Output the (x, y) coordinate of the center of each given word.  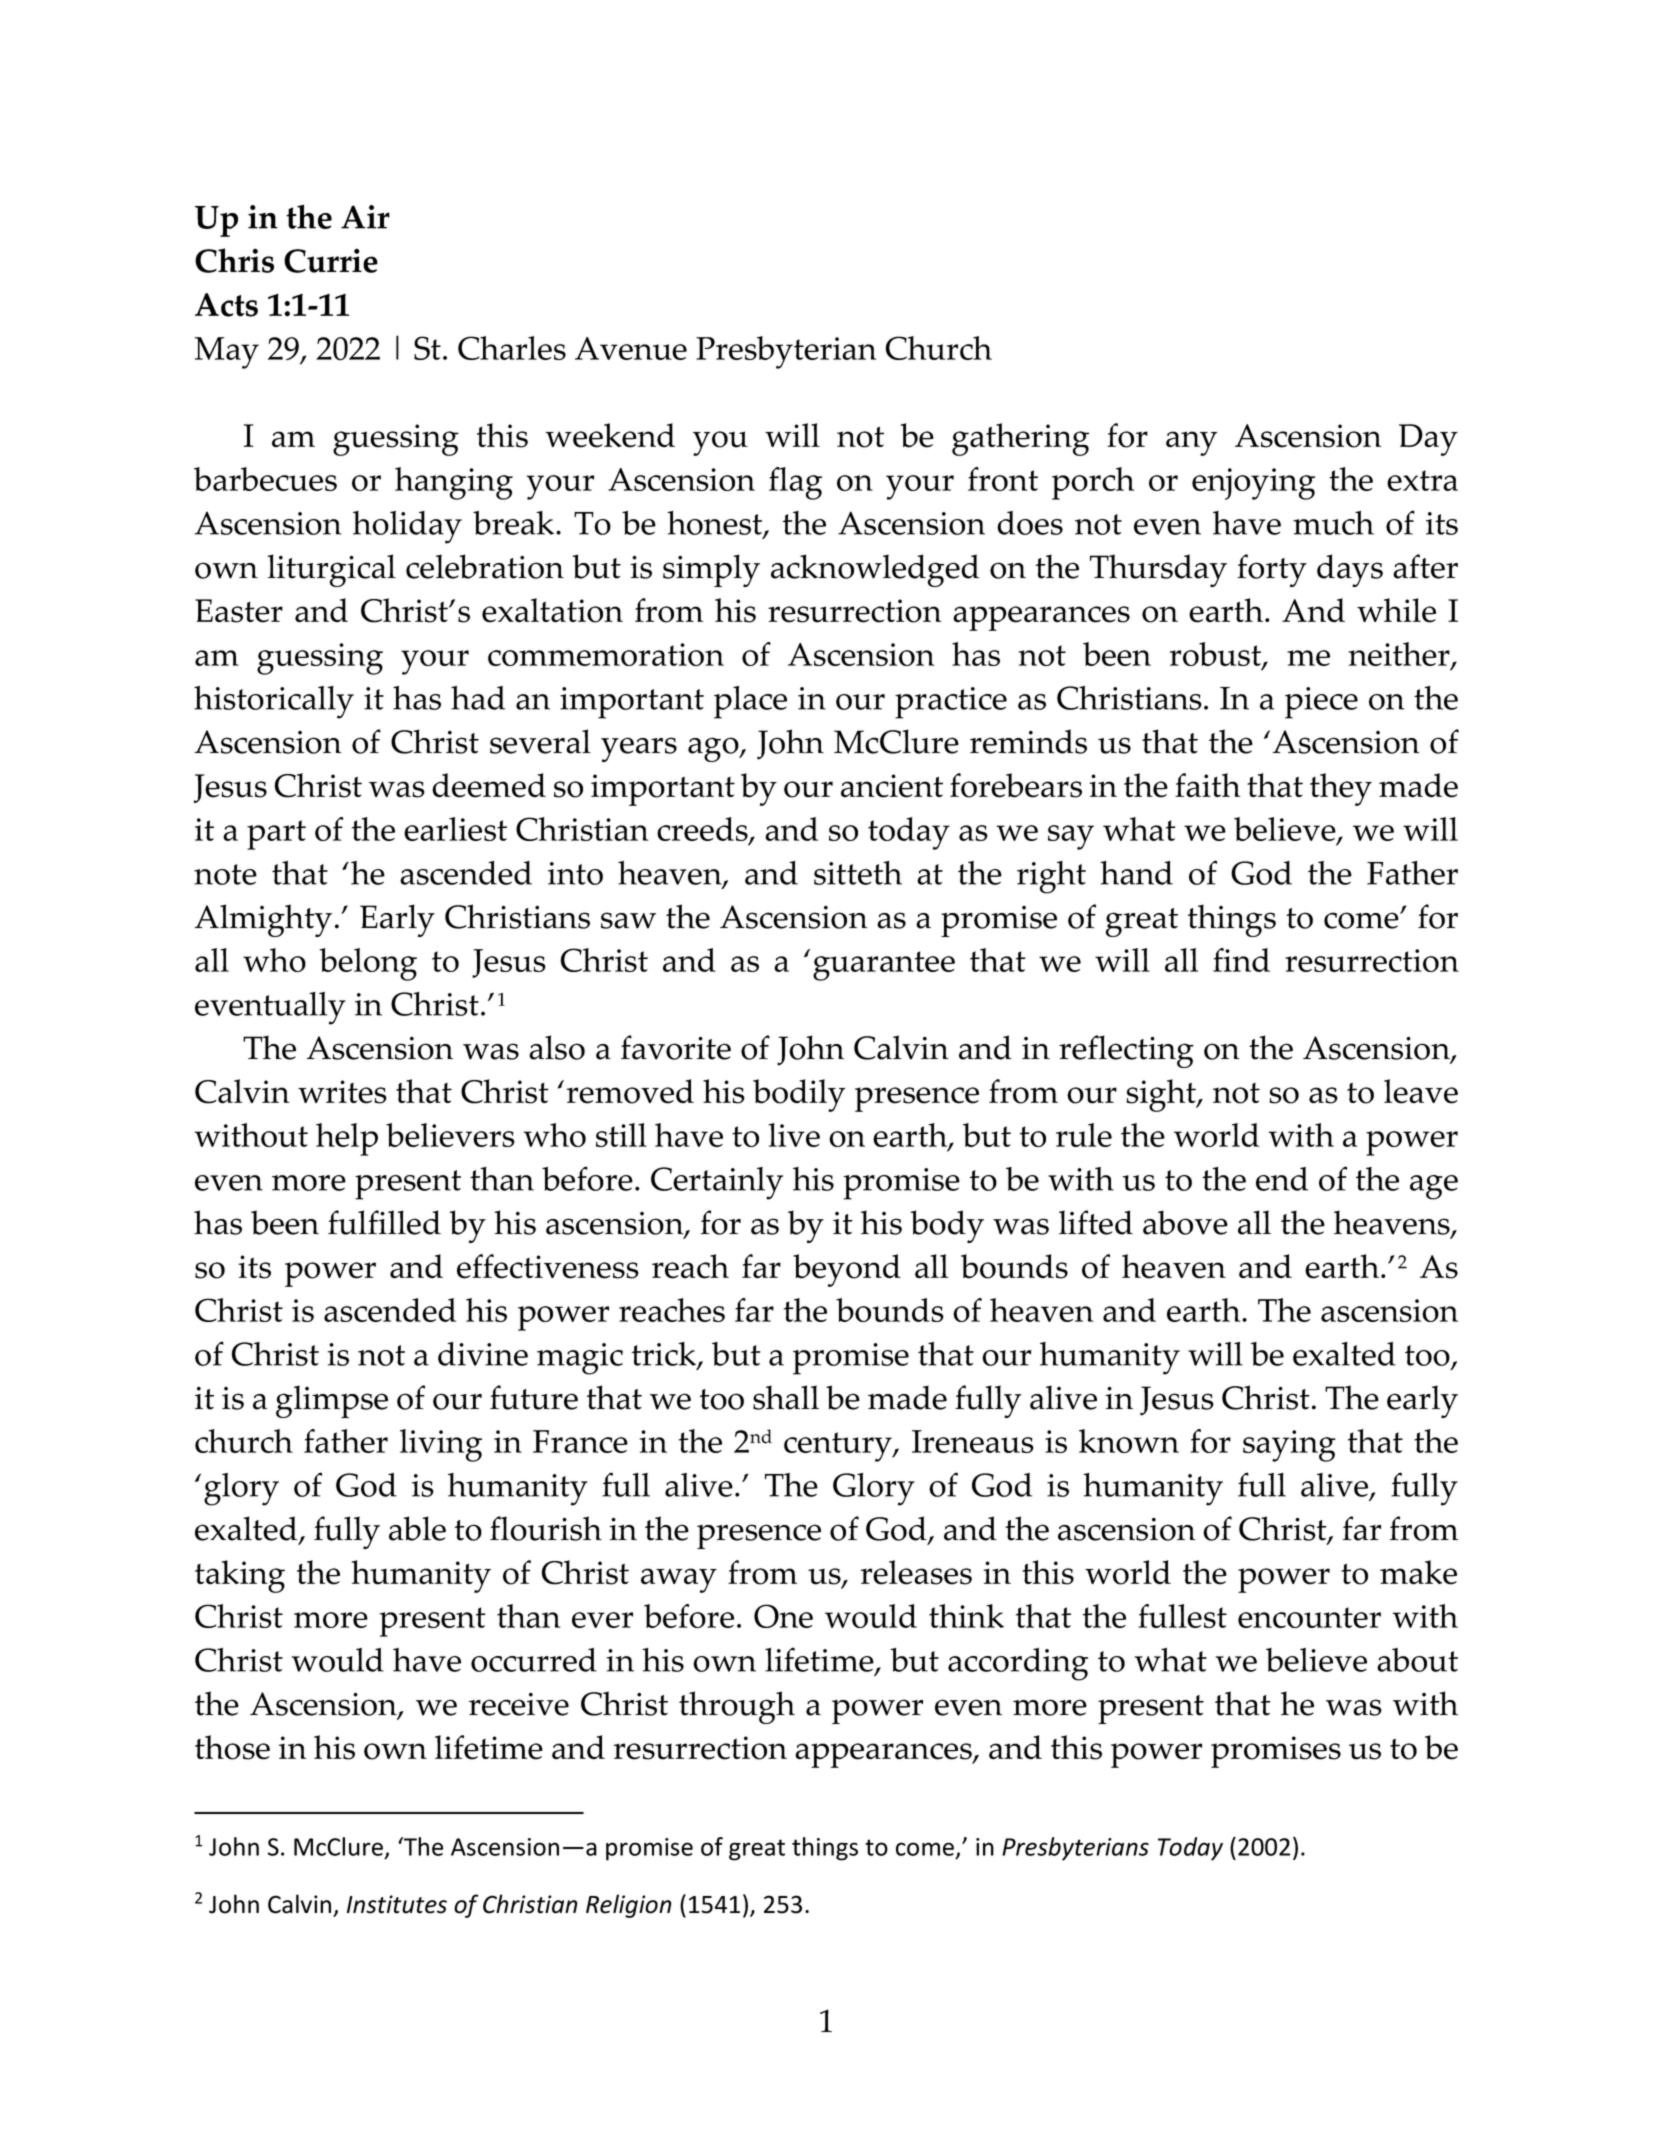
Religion (629, 1906)
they (1341, 789)
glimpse (332, 1401)
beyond (847, 1270)
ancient (892, 786)
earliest (455, 829)
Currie (331, 260)
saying (1289, 1446)
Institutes (397, 1904)
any (1191, 443)
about (1417, 1660)
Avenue (631, 348)
